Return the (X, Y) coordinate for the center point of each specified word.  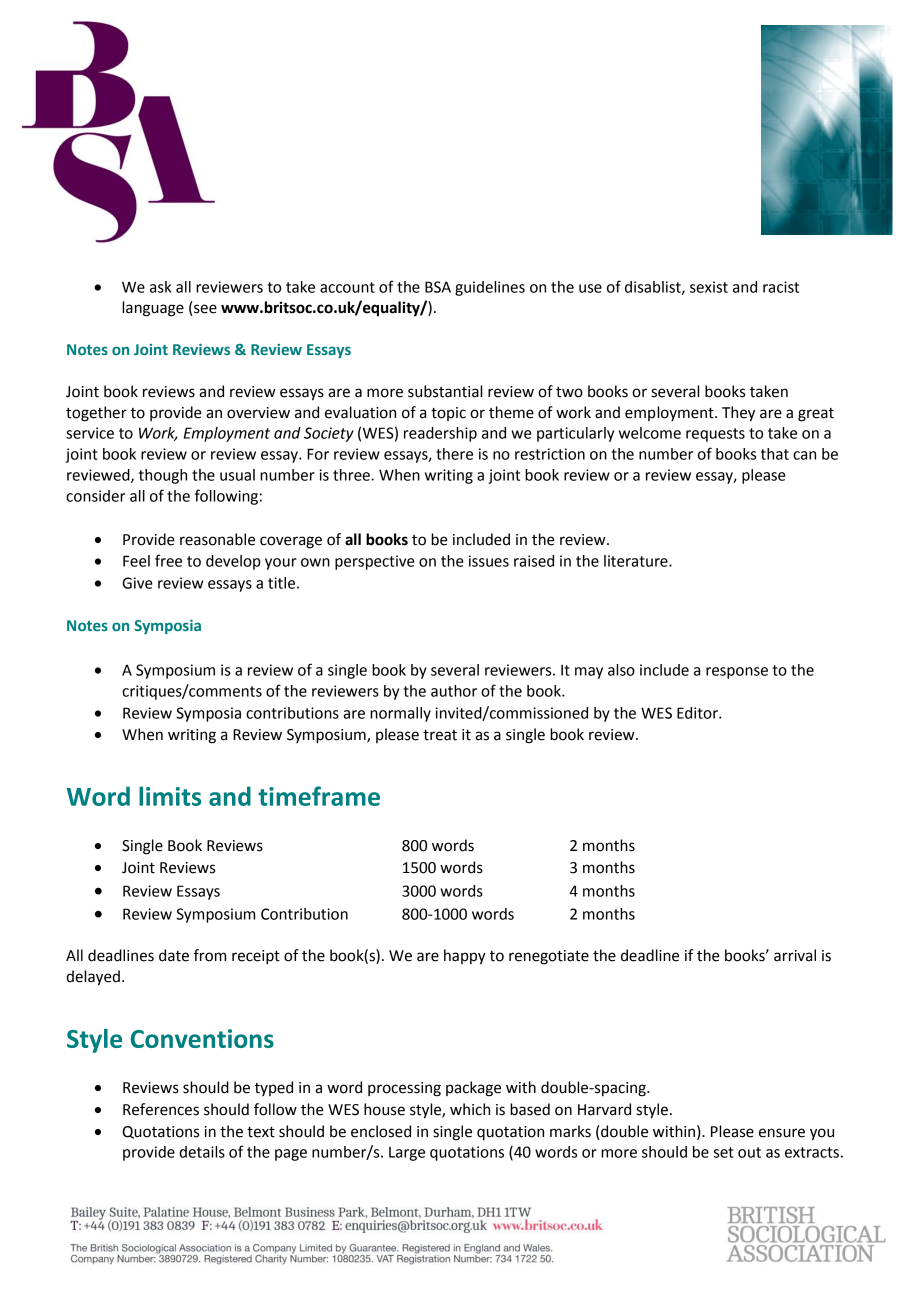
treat (440, 735)
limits (170, 796)
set (723, 1152)
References (161, 1109)
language (153, 309)
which (470, 1109)
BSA (438, 287)
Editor (698, 713)
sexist (709, 287)
